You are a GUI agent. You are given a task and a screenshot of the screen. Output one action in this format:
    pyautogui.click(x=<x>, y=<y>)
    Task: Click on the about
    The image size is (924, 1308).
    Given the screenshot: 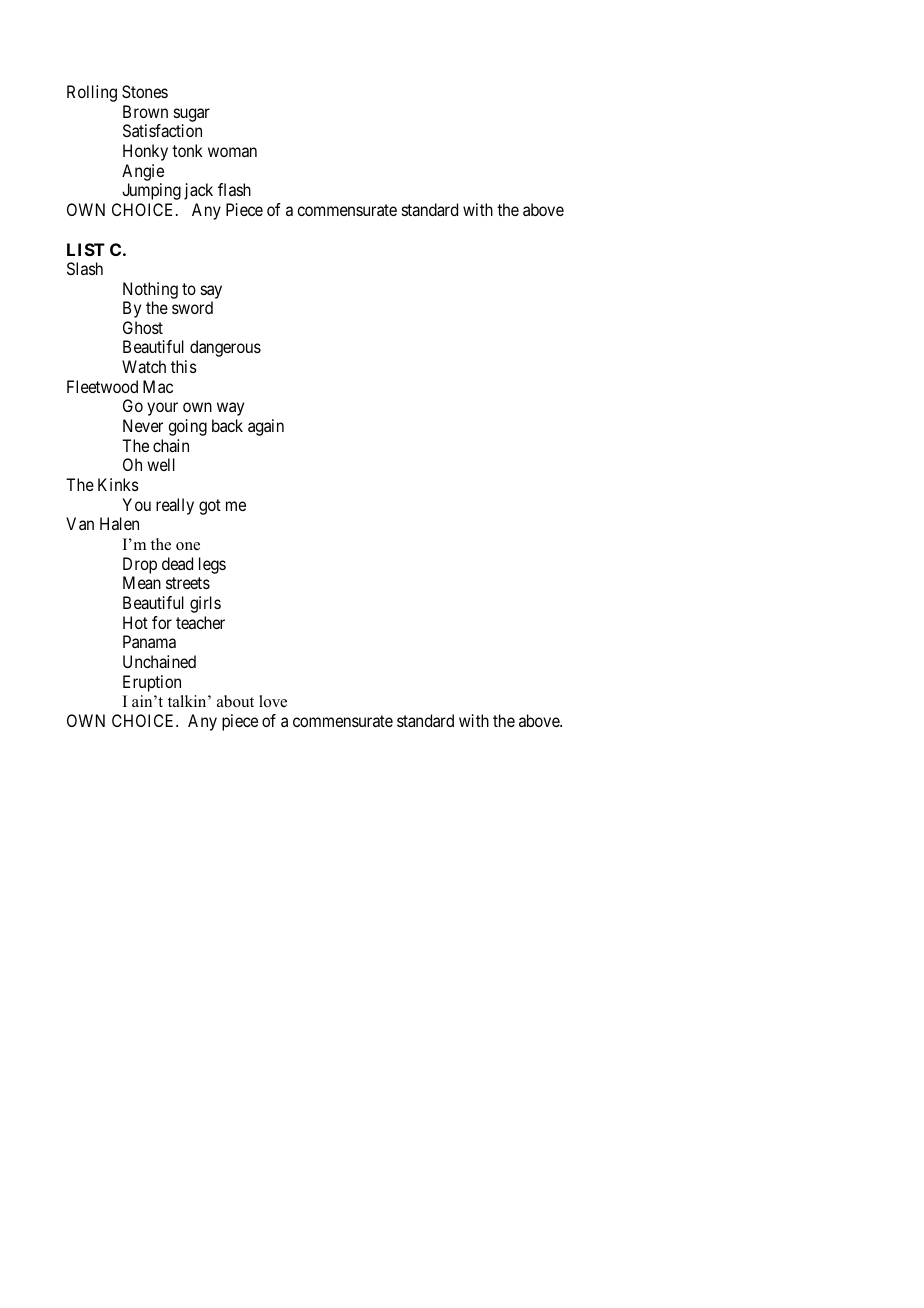 What is the action you would take?
    pyautogui.click(x=235, y=701)
